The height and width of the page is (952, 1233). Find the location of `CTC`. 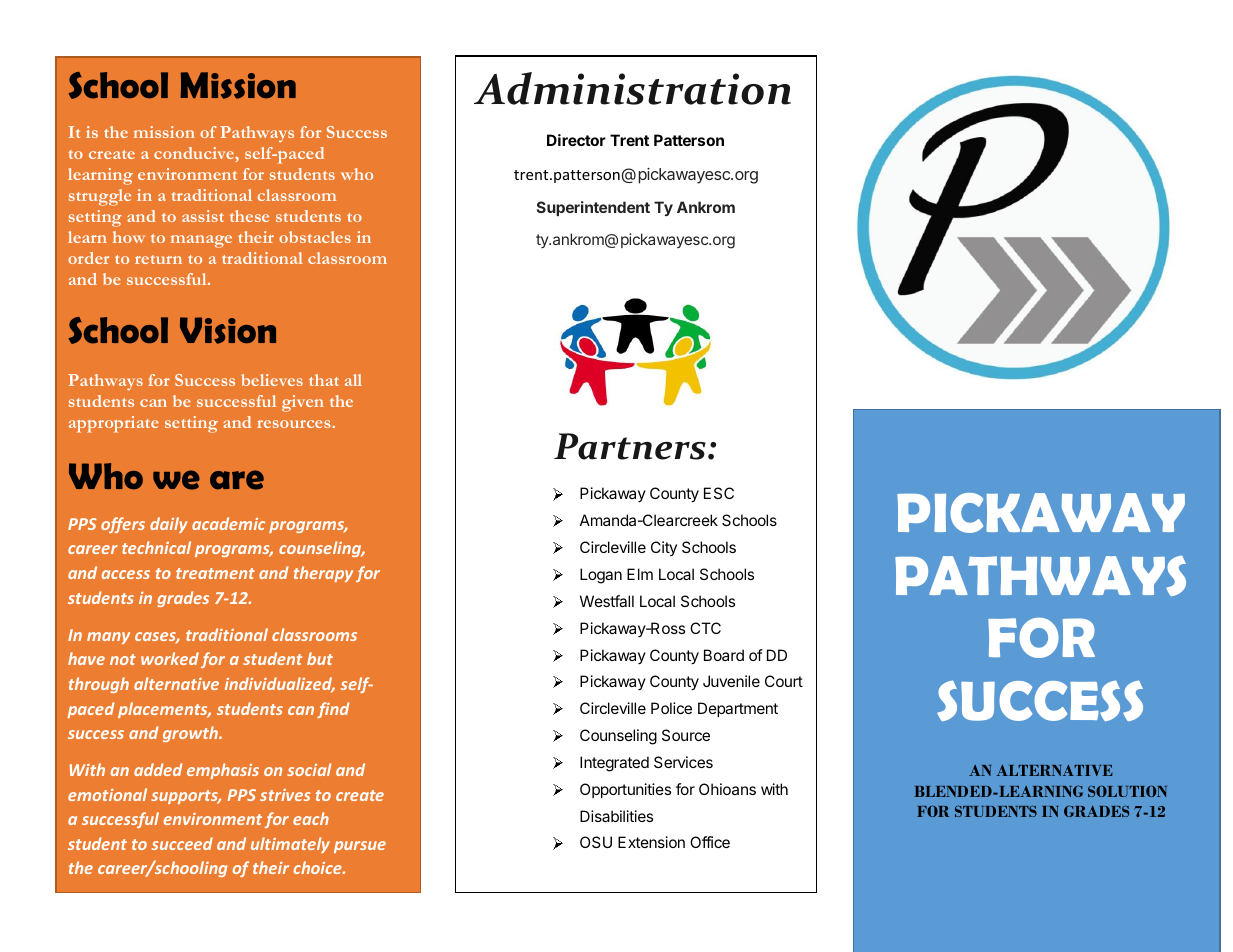

CTC is located at coordinates (705, 628).
